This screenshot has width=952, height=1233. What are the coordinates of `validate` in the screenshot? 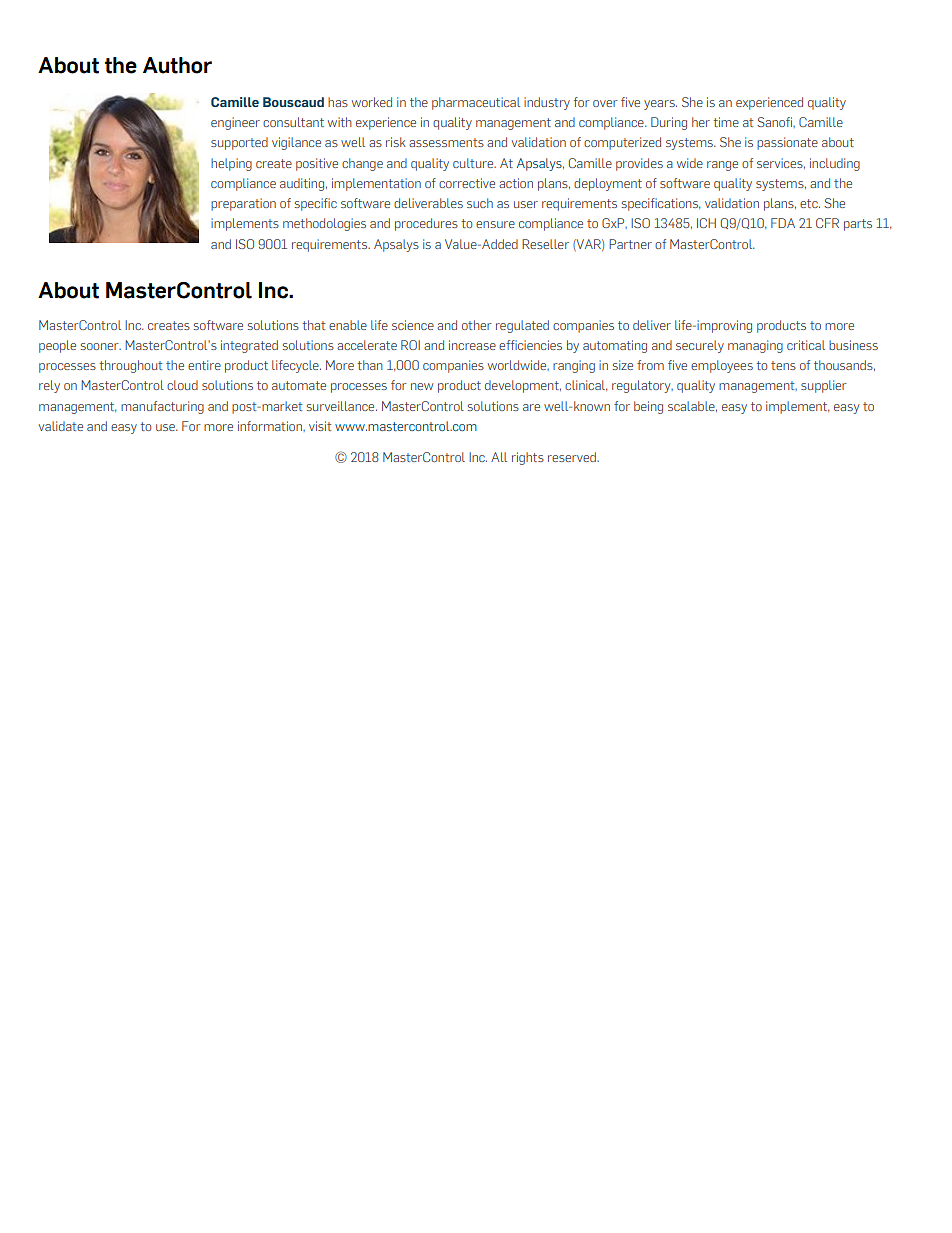 It's located at (61, 426).
